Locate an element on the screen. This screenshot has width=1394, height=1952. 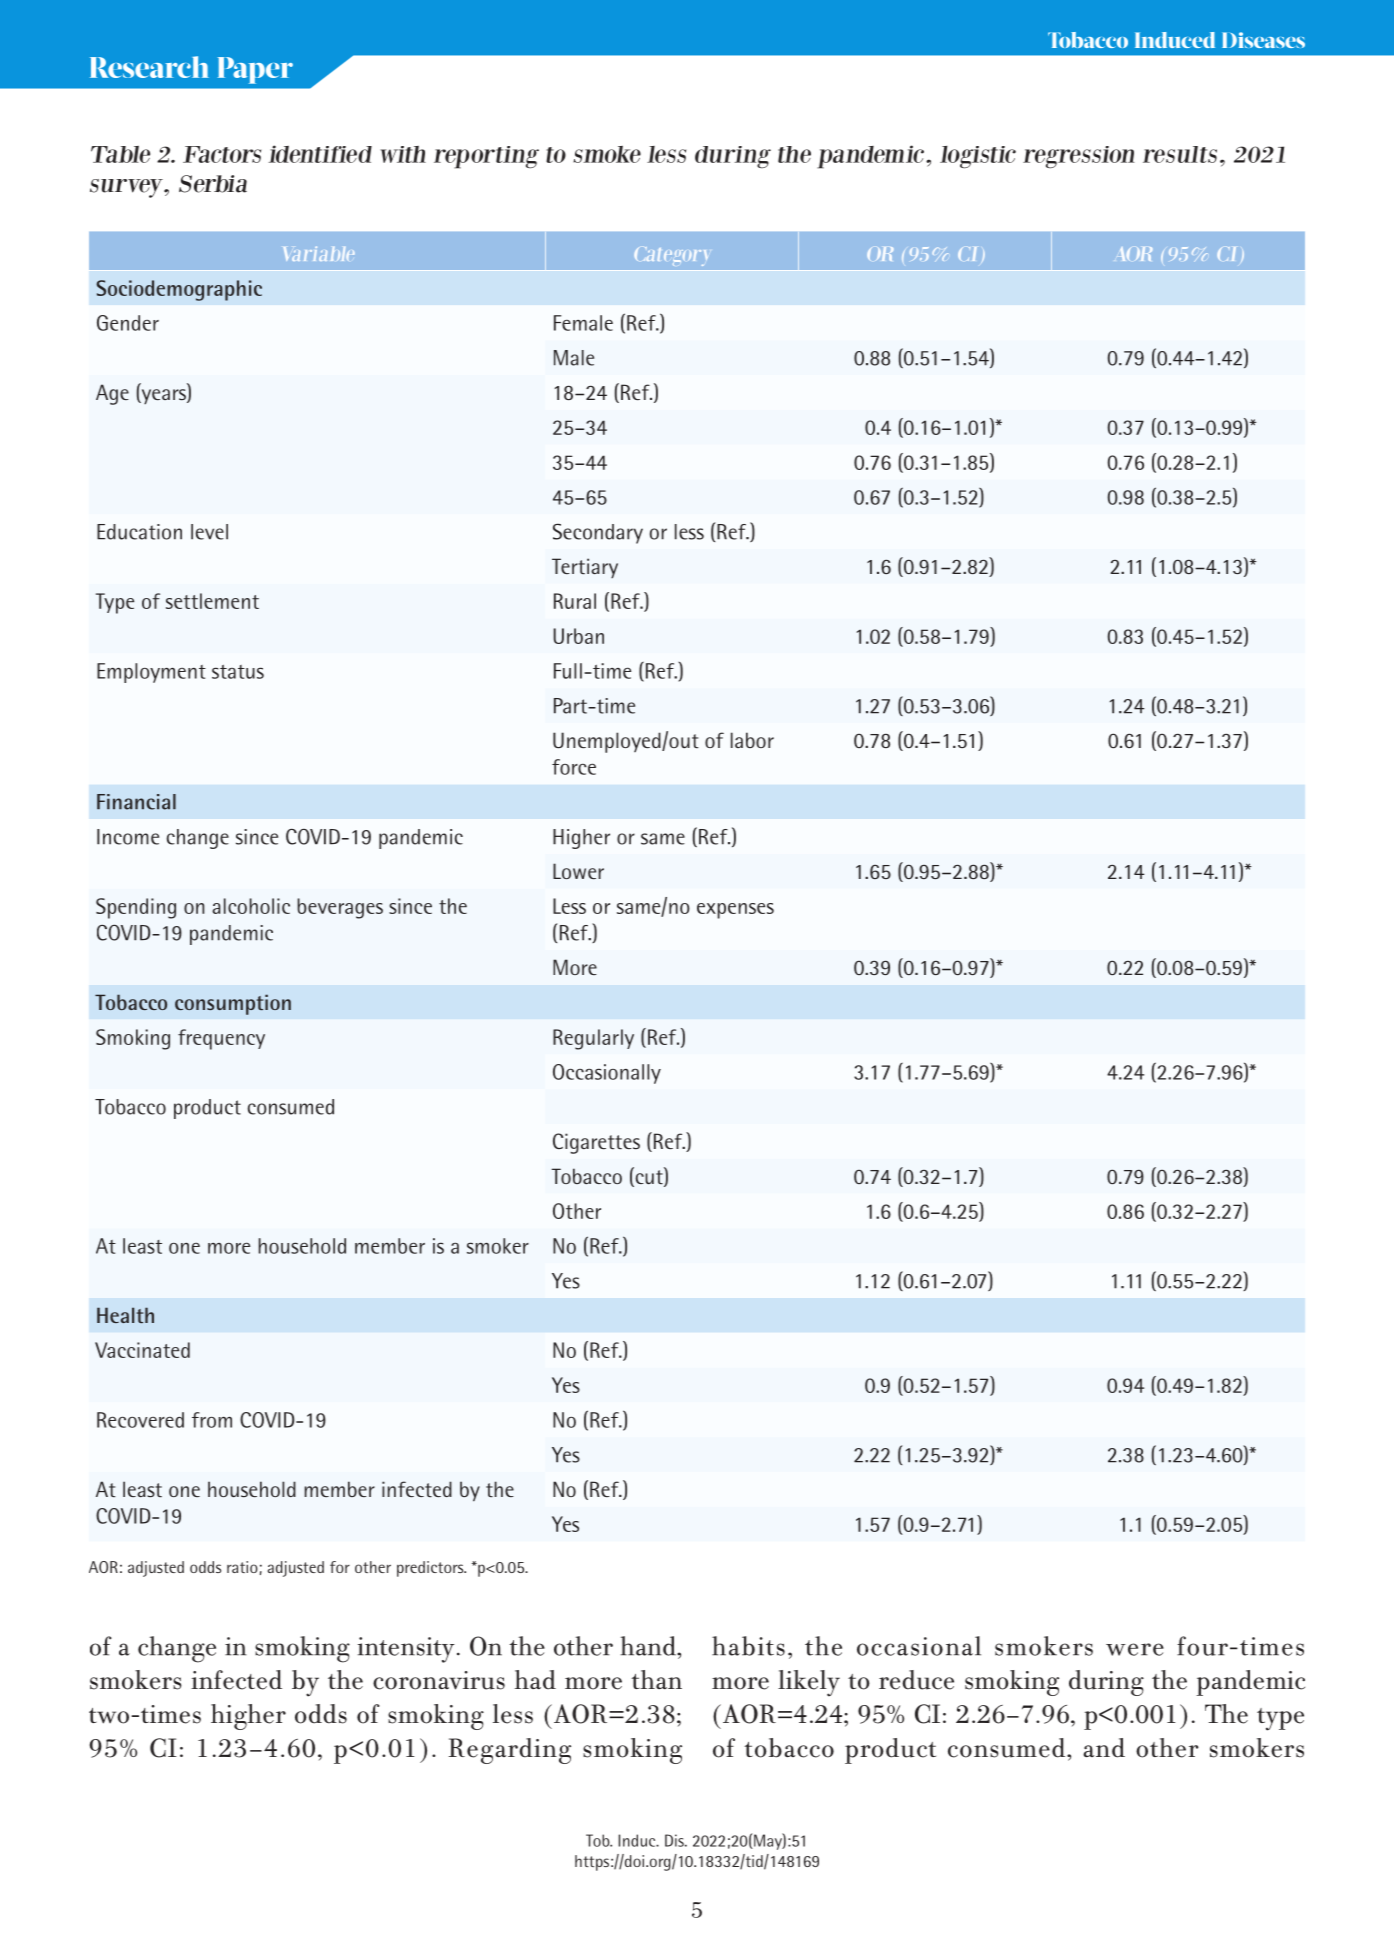
Paper is located at coordinates (255, 70).
